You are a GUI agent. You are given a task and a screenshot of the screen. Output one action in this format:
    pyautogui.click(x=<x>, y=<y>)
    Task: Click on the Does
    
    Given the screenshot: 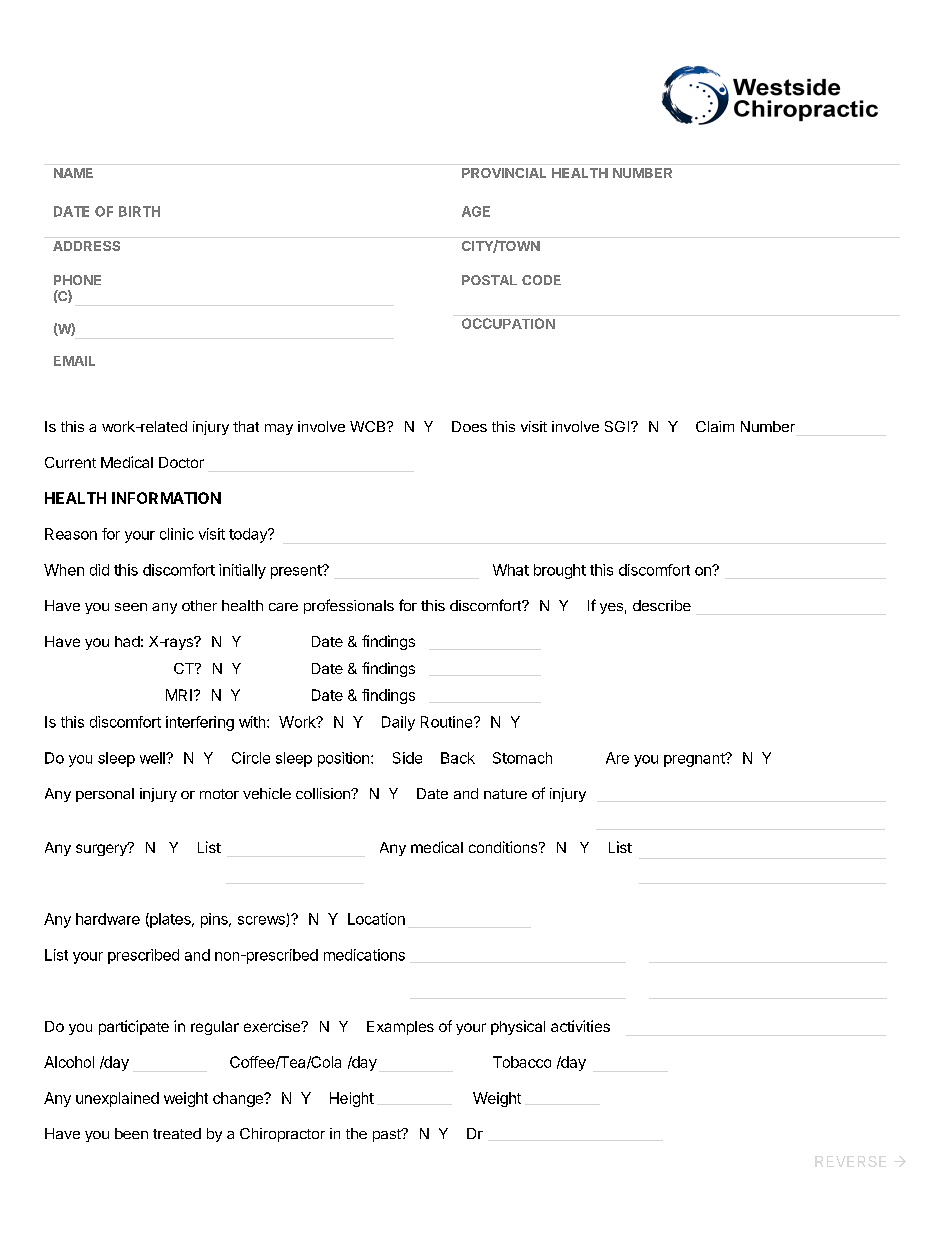 What is the action you would take?
    pyautogui.click(x=469, y=426)
